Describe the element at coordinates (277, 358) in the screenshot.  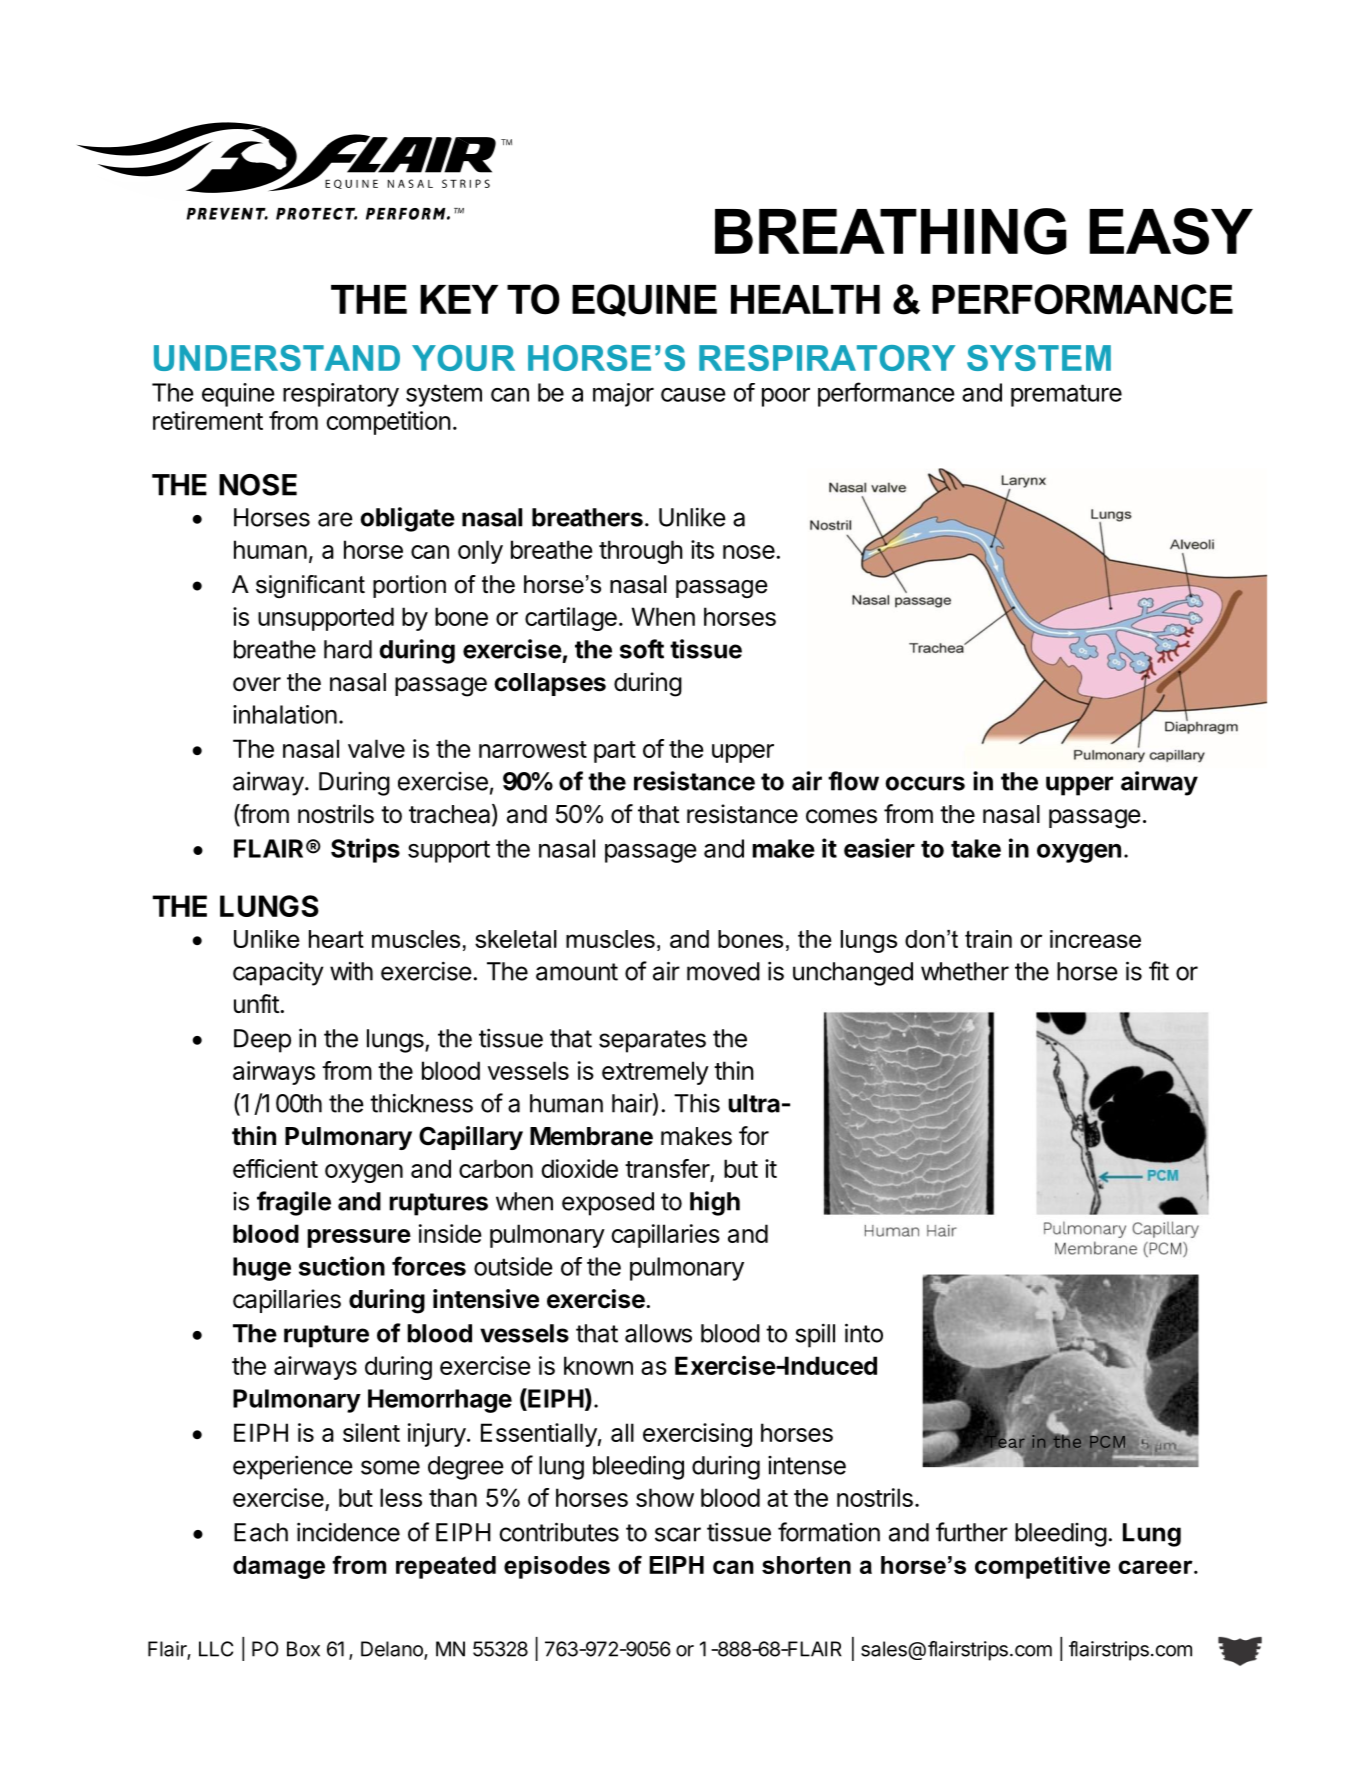
I see `UNDERSTAND` at that location.
